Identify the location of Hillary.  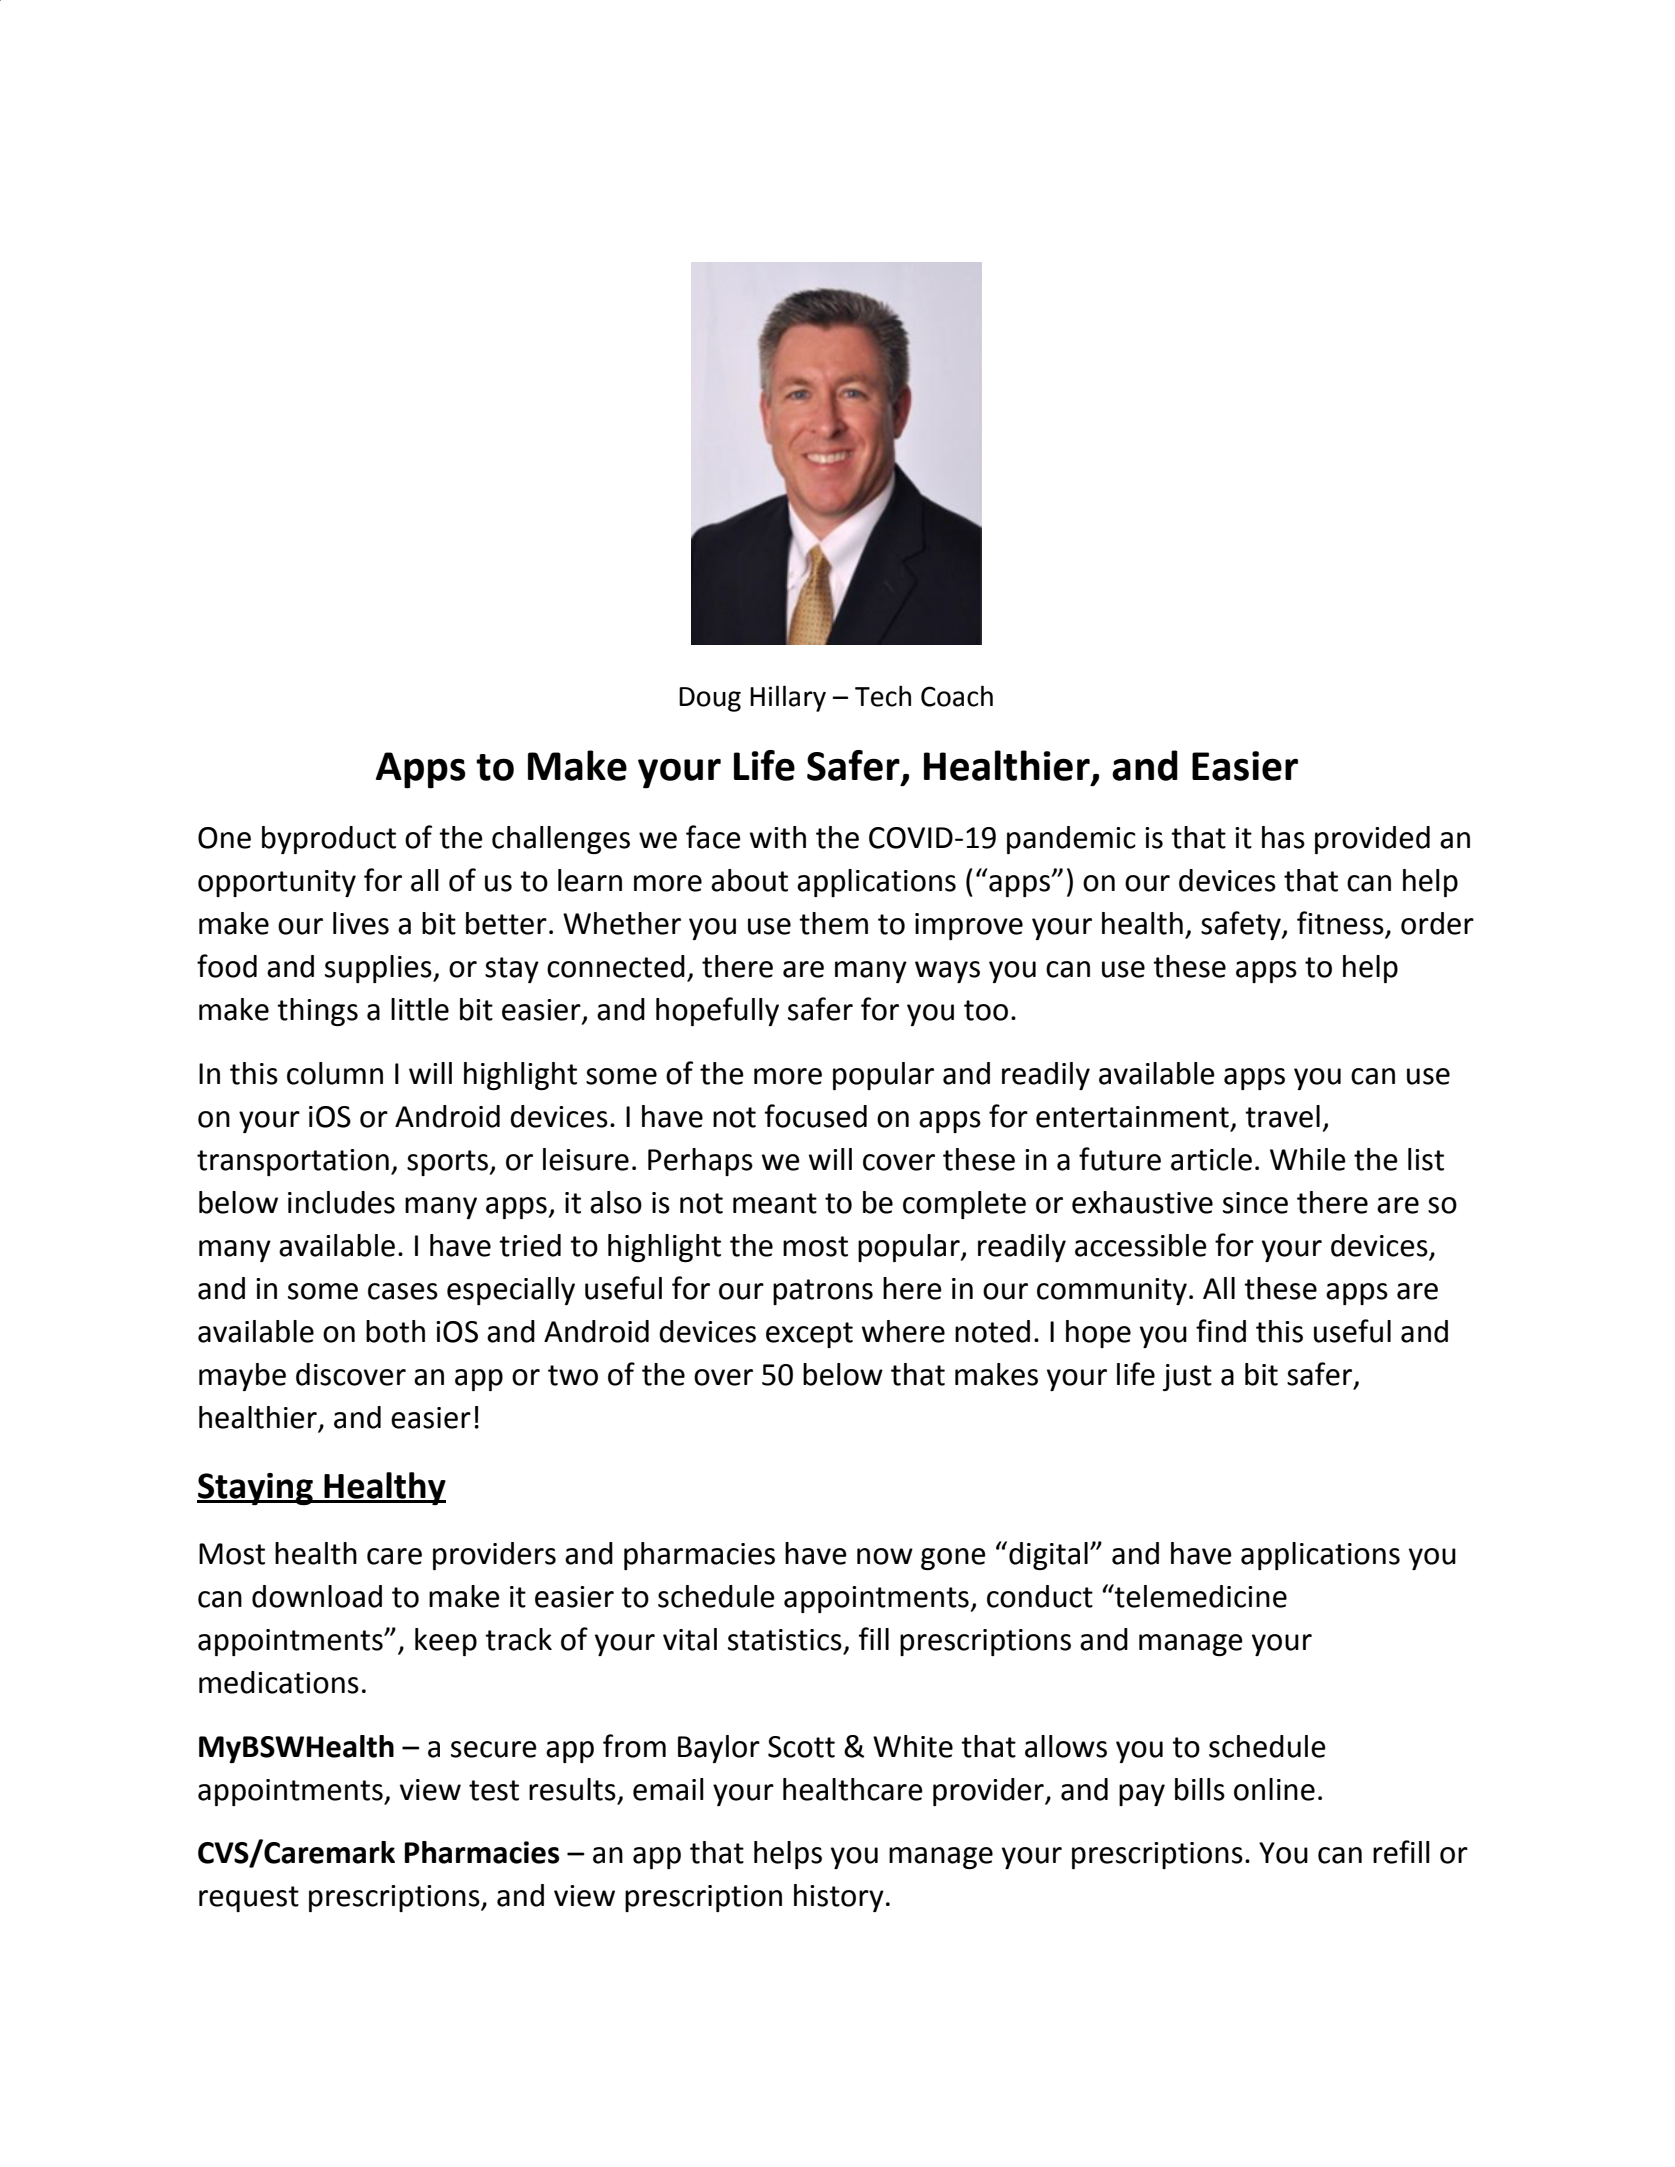
(788, 698).
